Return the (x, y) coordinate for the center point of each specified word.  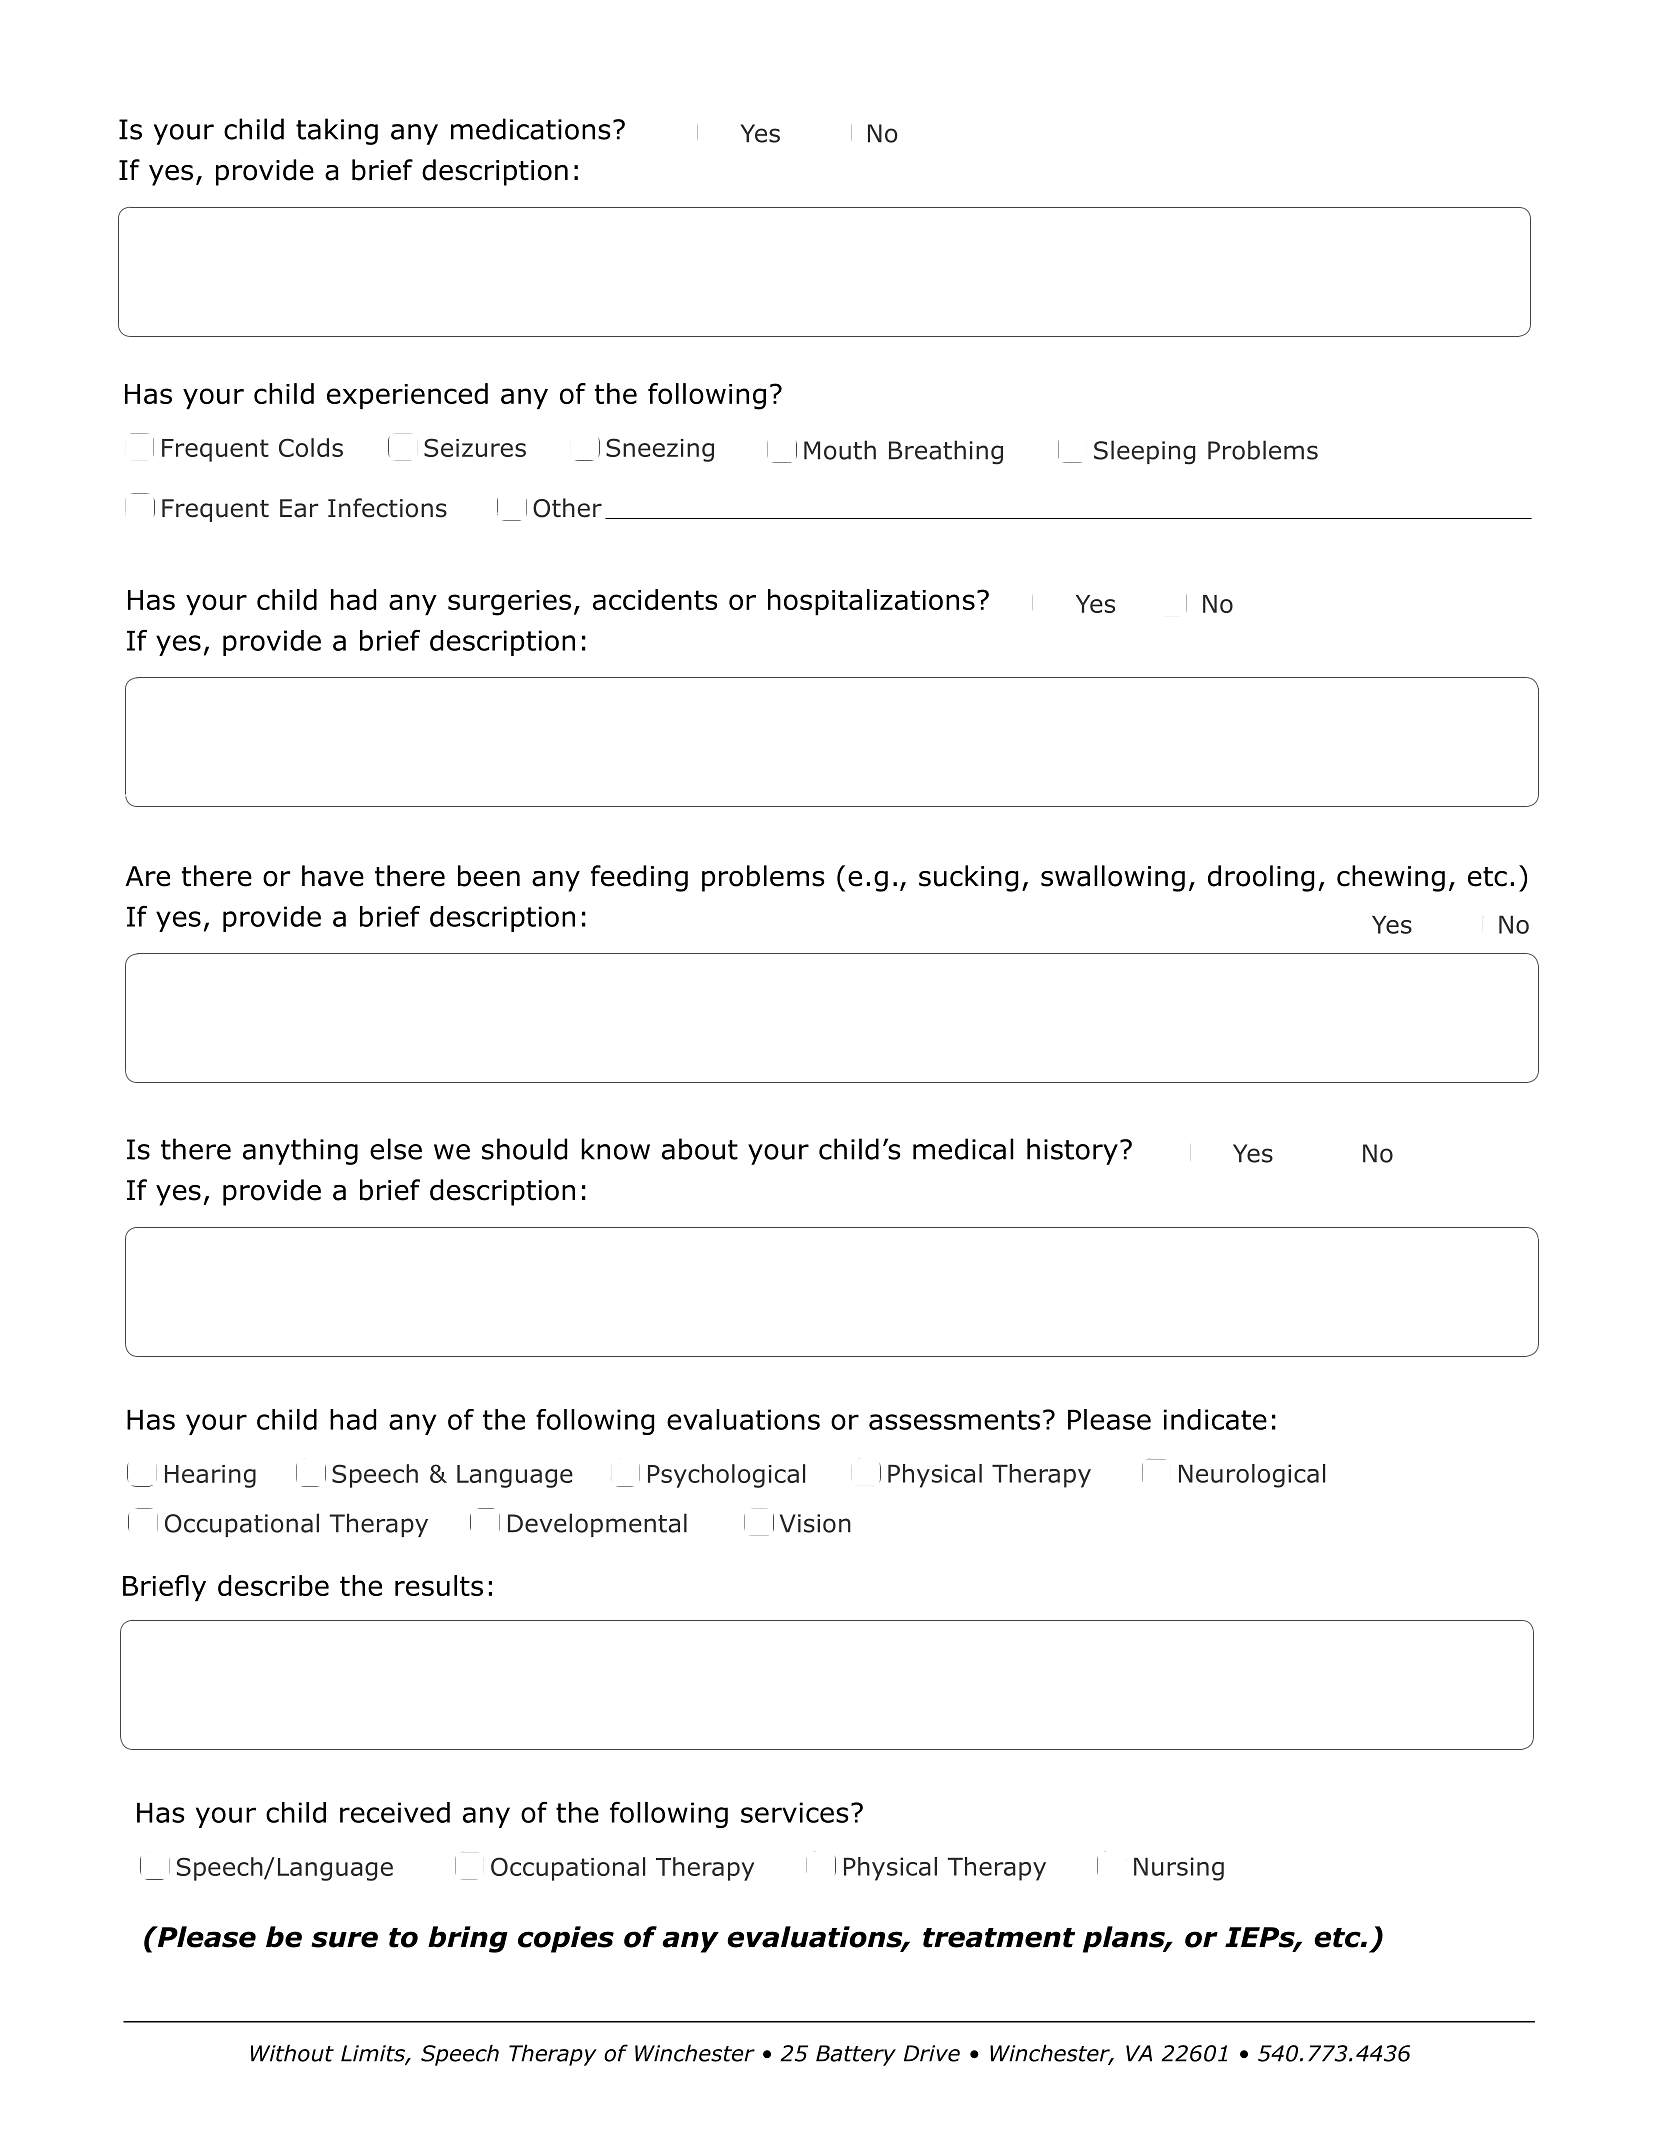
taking (337, 131)
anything (300, 1151)
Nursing (1179, 1869)
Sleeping (1144, 452)
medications (531, 129)
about (700, 1149)
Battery (856, 2055)
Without (292, 2053)
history (1072, 1151)
